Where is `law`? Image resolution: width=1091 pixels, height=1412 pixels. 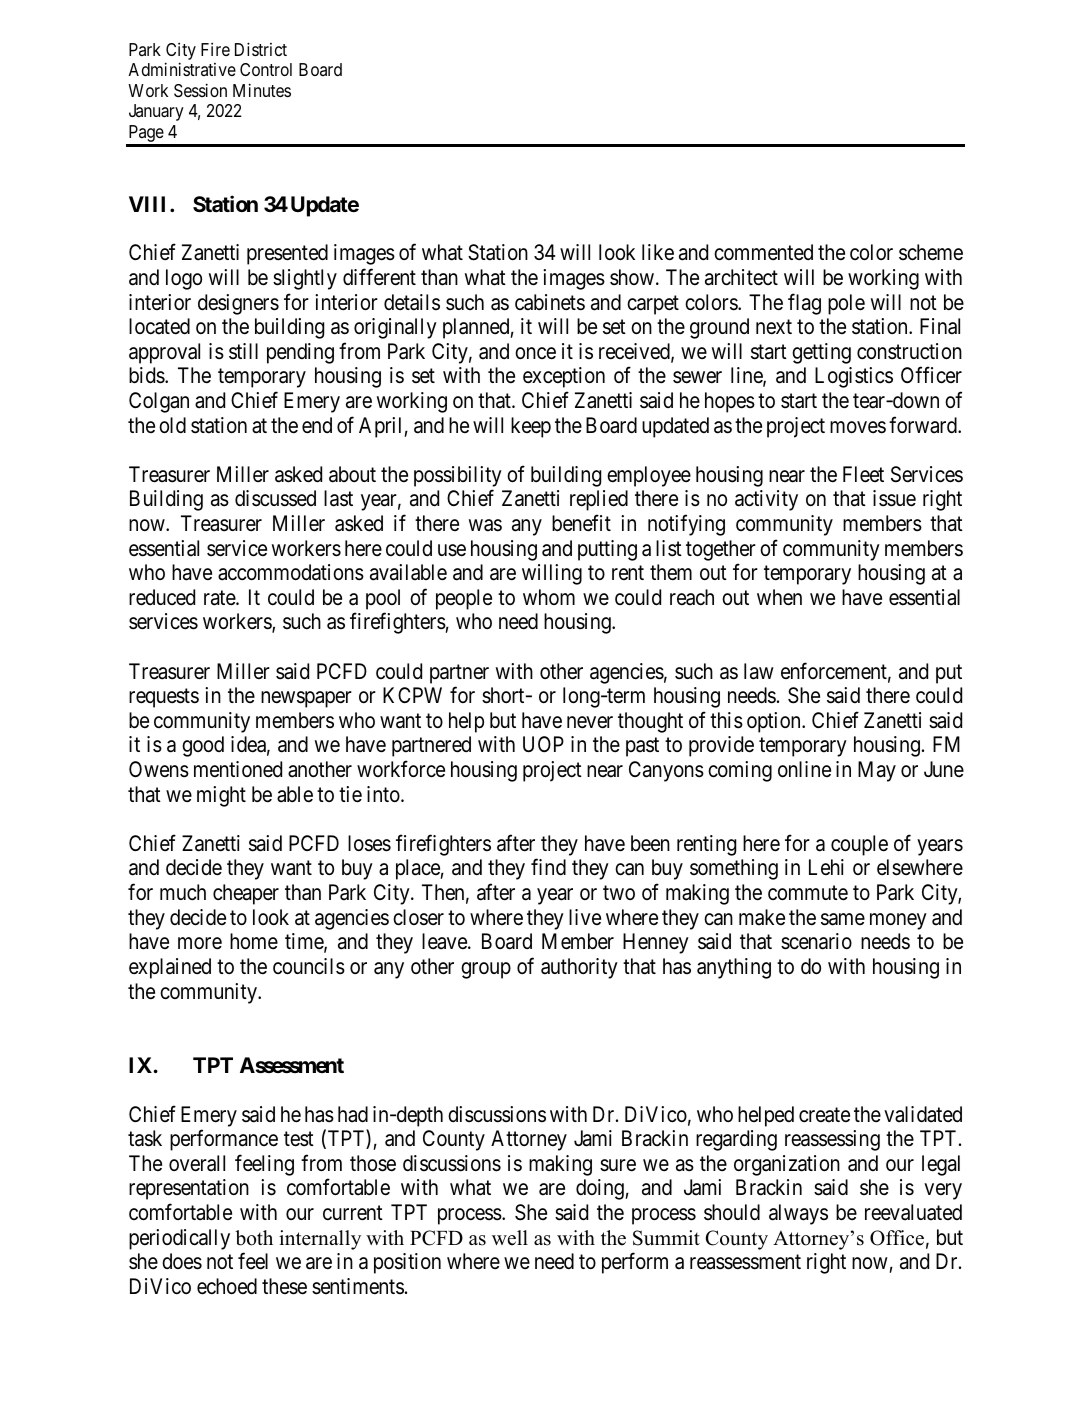 law is located at coordinates (759, 671).
